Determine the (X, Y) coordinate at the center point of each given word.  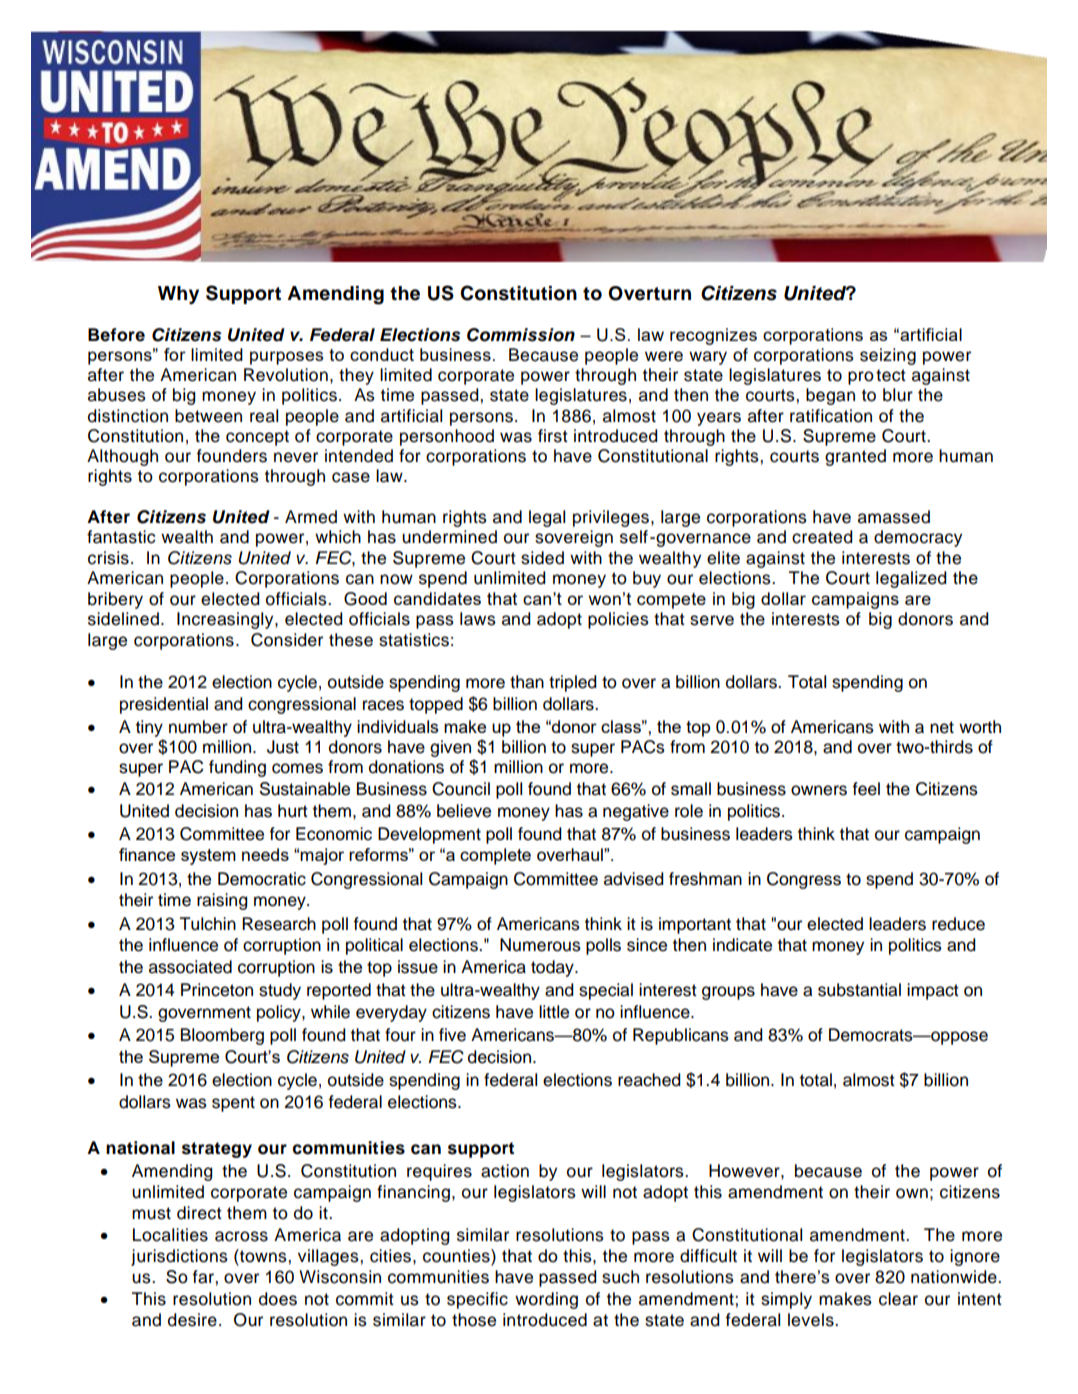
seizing (888, 356)
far (204, 1277)
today (553, 968)
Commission (521, 335)
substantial (859, 990)
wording (546, 1300)
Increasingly (226, 620)
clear (898, 1299)
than (527, 682)
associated (190, 967)
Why (178, 295)
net (942, 727)
